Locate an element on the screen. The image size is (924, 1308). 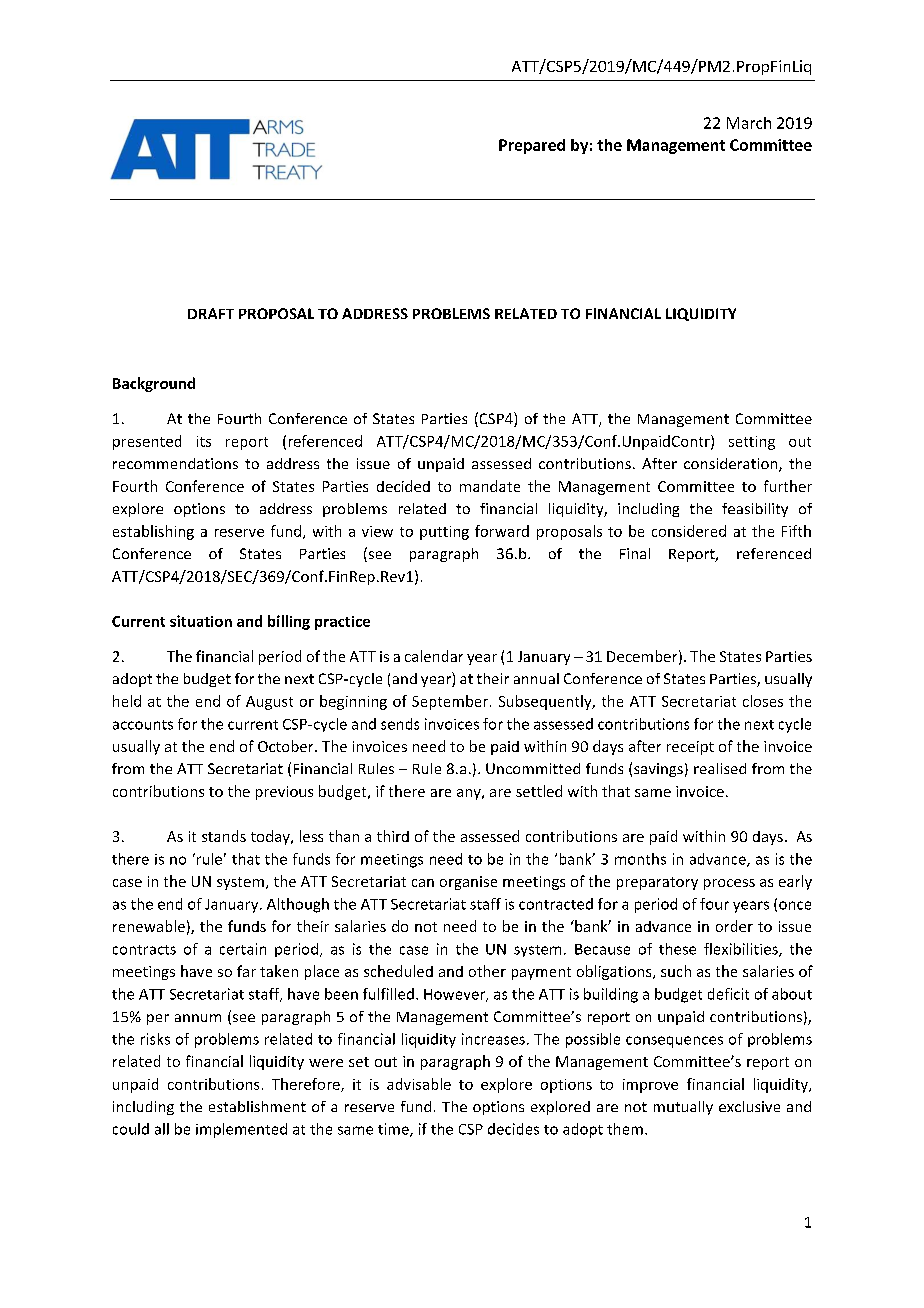
organise is located at coordinates (468, 883).
